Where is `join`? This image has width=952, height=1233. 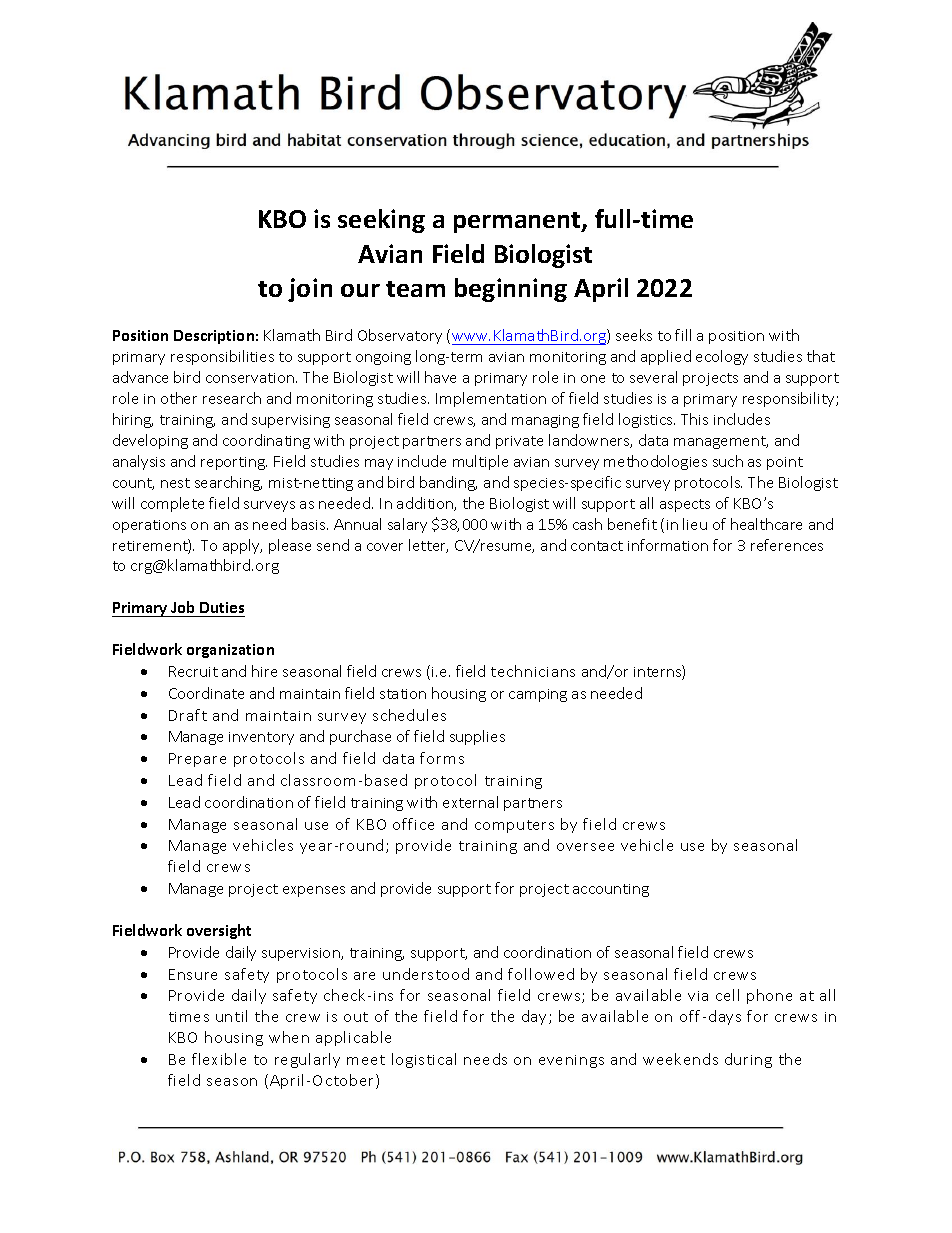 join is located at coordinates (310, 290).
